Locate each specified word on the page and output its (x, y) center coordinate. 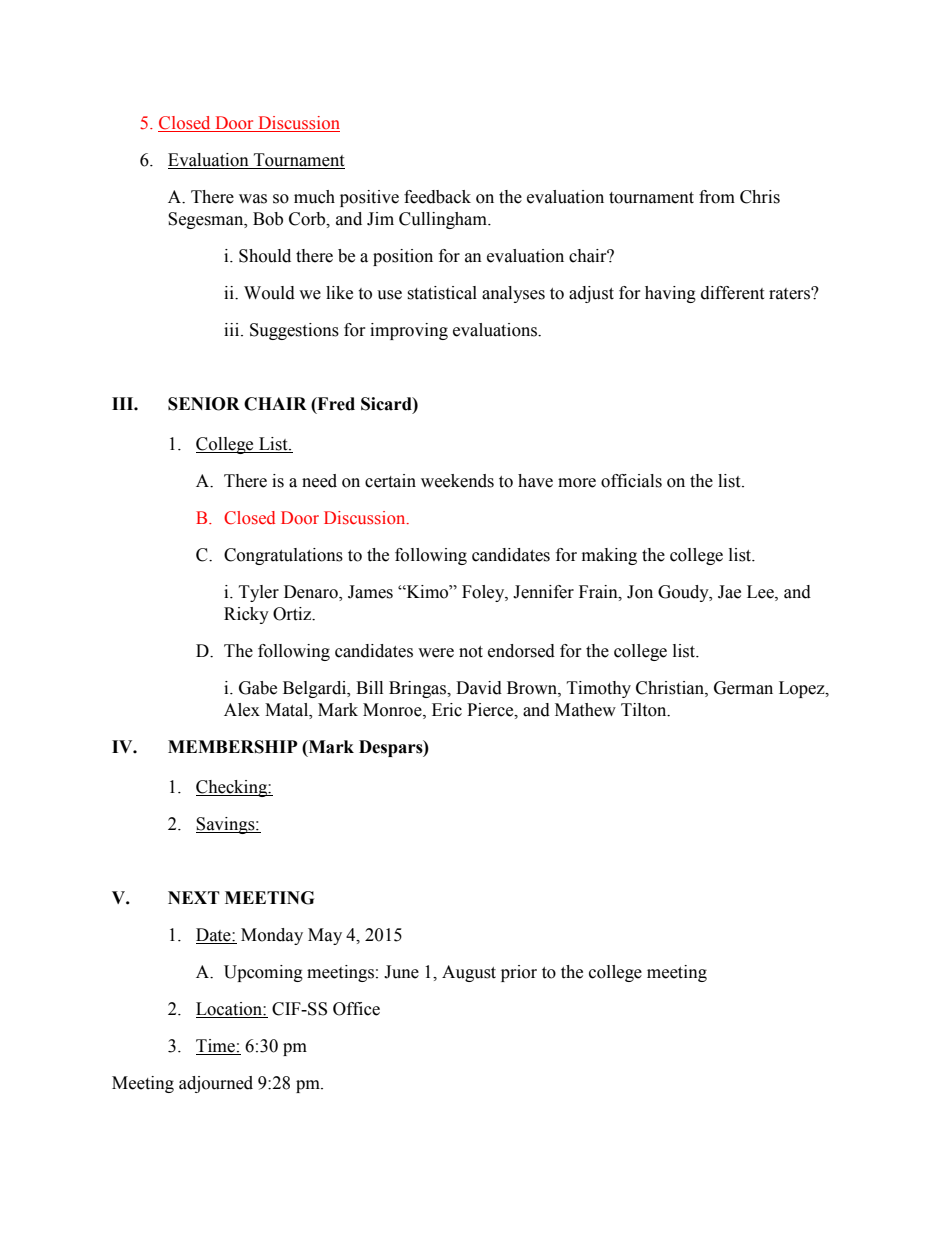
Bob (268, 219)
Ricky (246, 615)
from (717, 197)
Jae (729, 592)
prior (519, 973)
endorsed (521, 651)
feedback (437, 197)
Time (216, 1047)
